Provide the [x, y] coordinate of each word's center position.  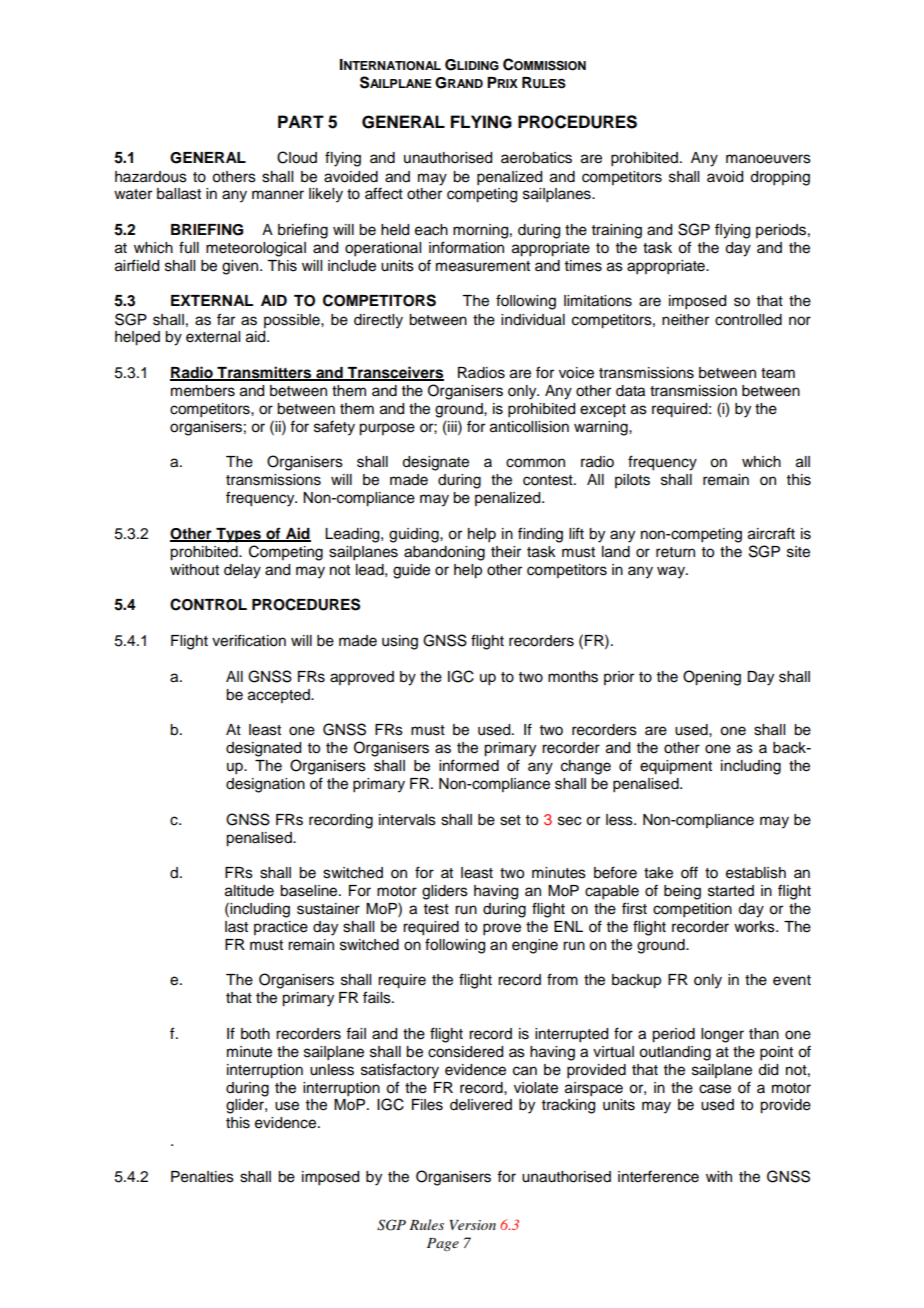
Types [238, 535]
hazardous [151, 177]
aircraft [771, 533]
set [510, 820]
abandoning [444, 553]
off [689, 872]
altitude [249, 891]
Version [473, 1225]
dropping [780, 178]
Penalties [202, 1177]
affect [384, 193]
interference [658, 1176]
